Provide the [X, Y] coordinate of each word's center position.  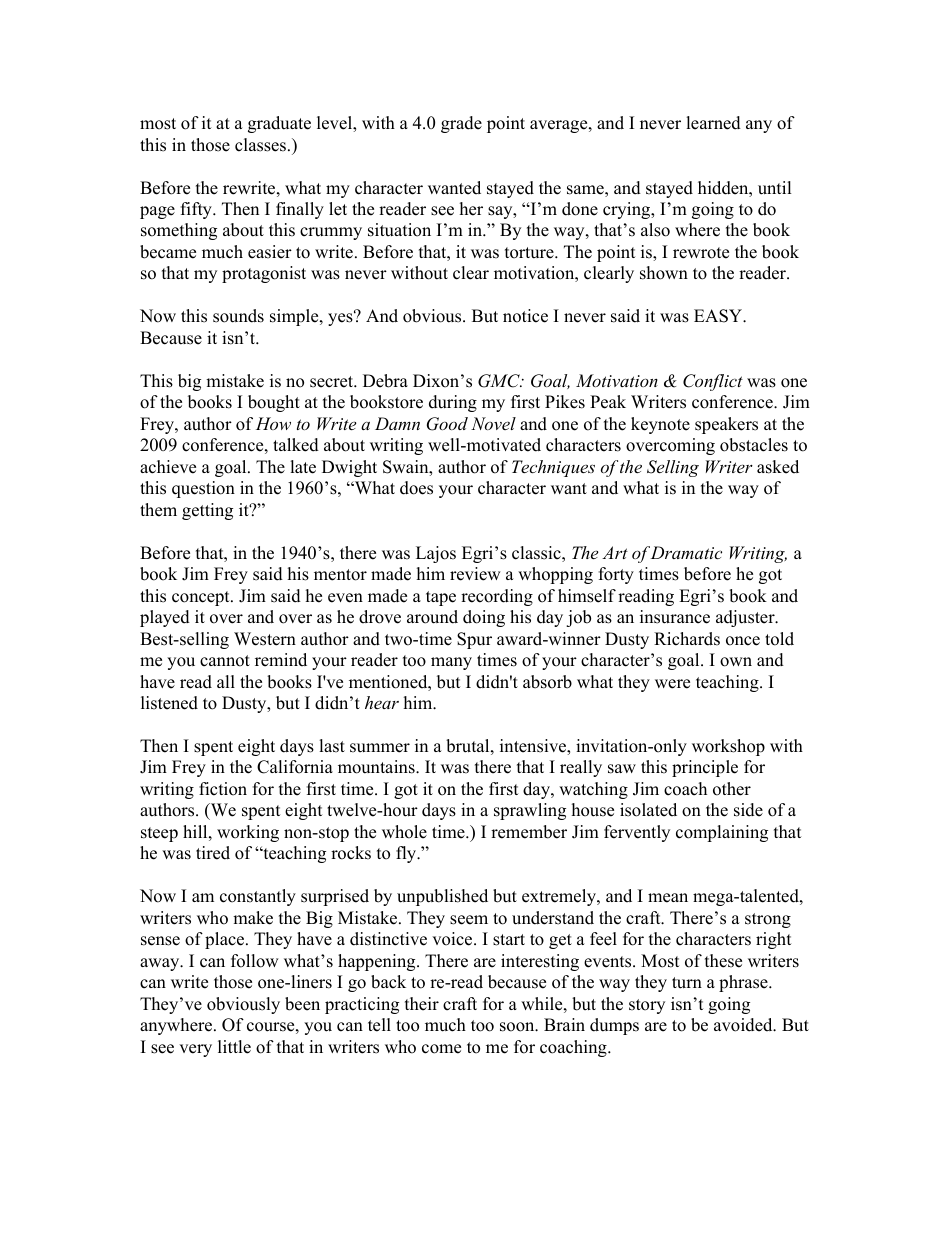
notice [525, 316]
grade [461, 124]
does [416, 488]
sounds [238, 316]
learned [713, 123]
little [234, 1047]
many [451, 663]
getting [207, 511]
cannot [225, 661]
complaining [722, 833]
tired [213, 853]
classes [262, 145]
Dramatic [686, 552]
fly [407, 854]
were [672, 684]
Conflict [713, 382]
